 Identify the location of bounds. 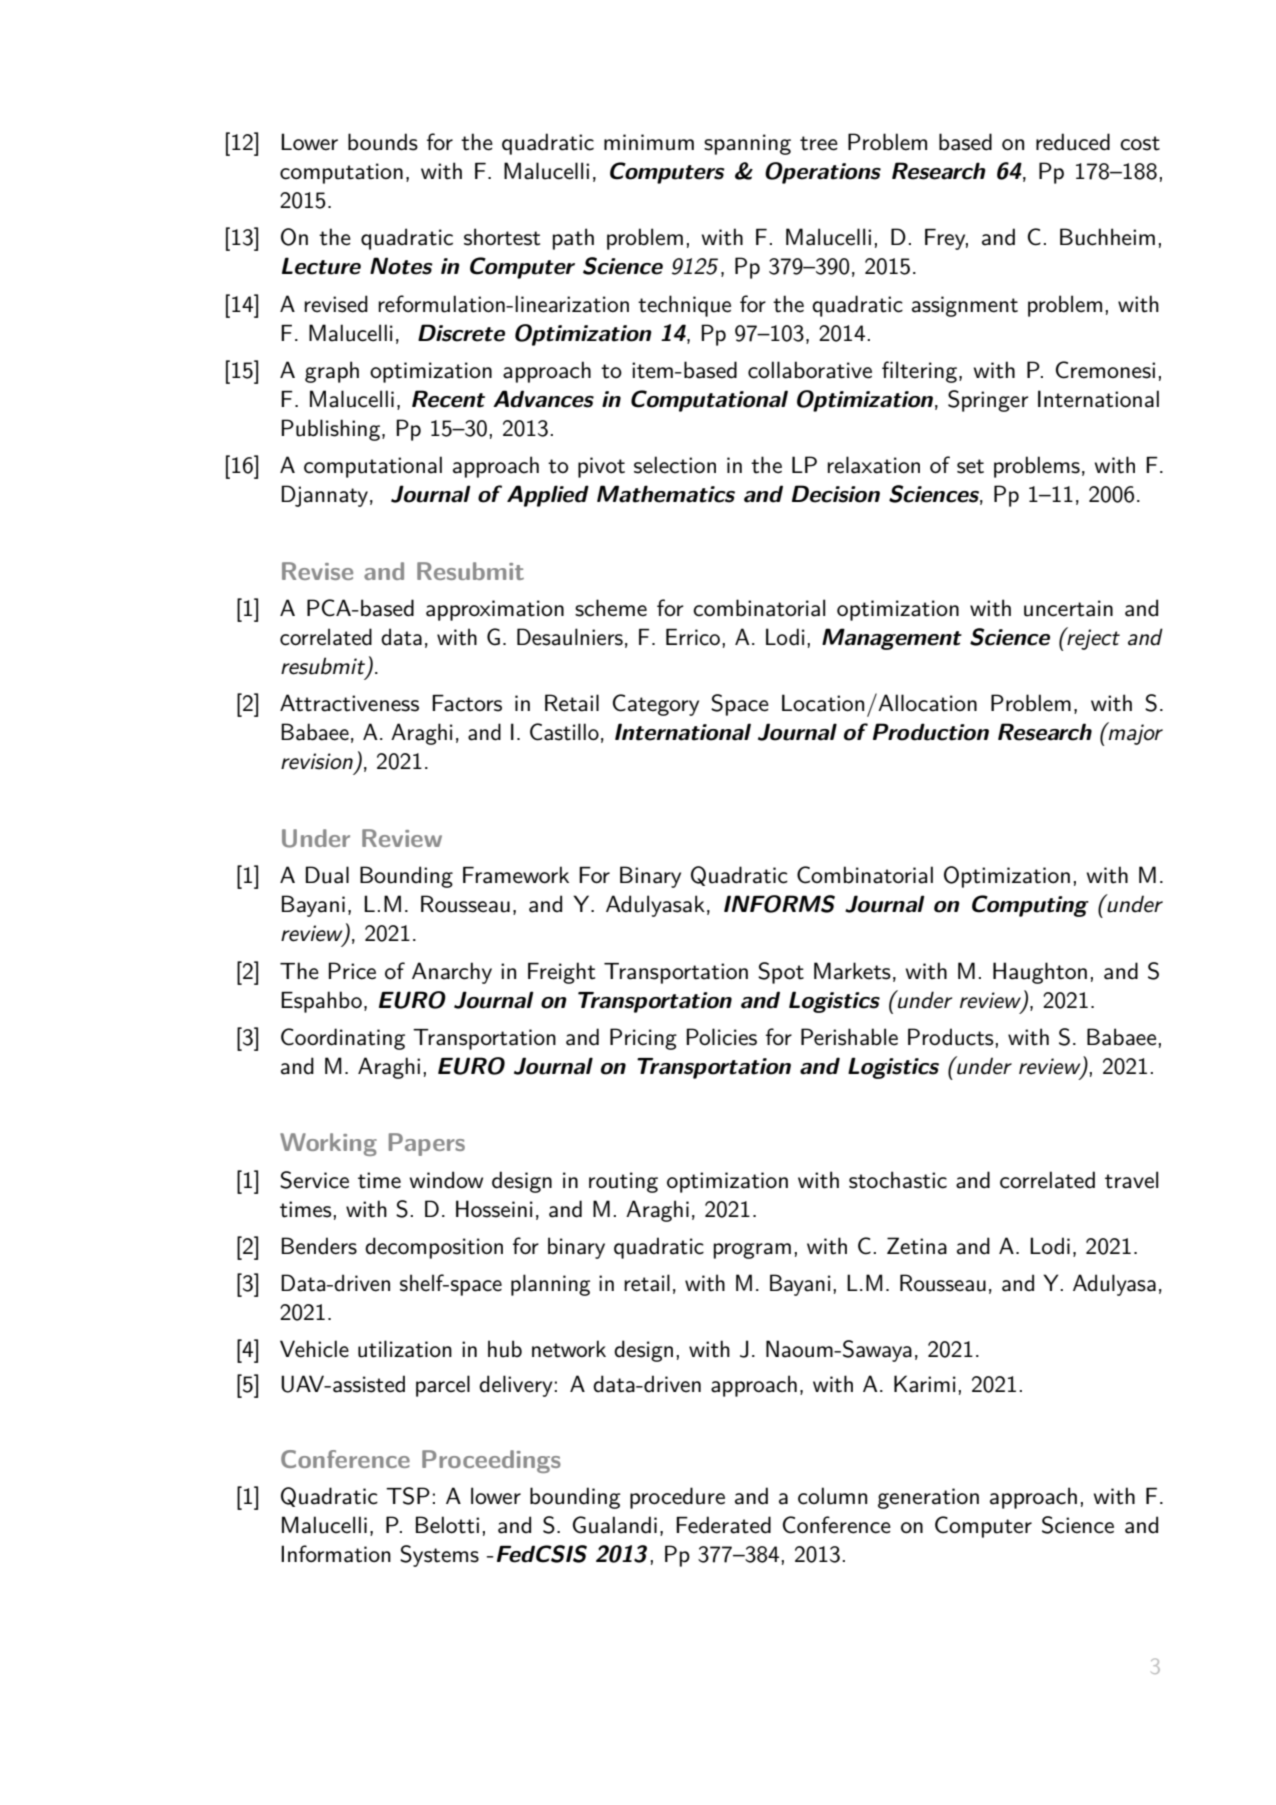
(383, 142).
